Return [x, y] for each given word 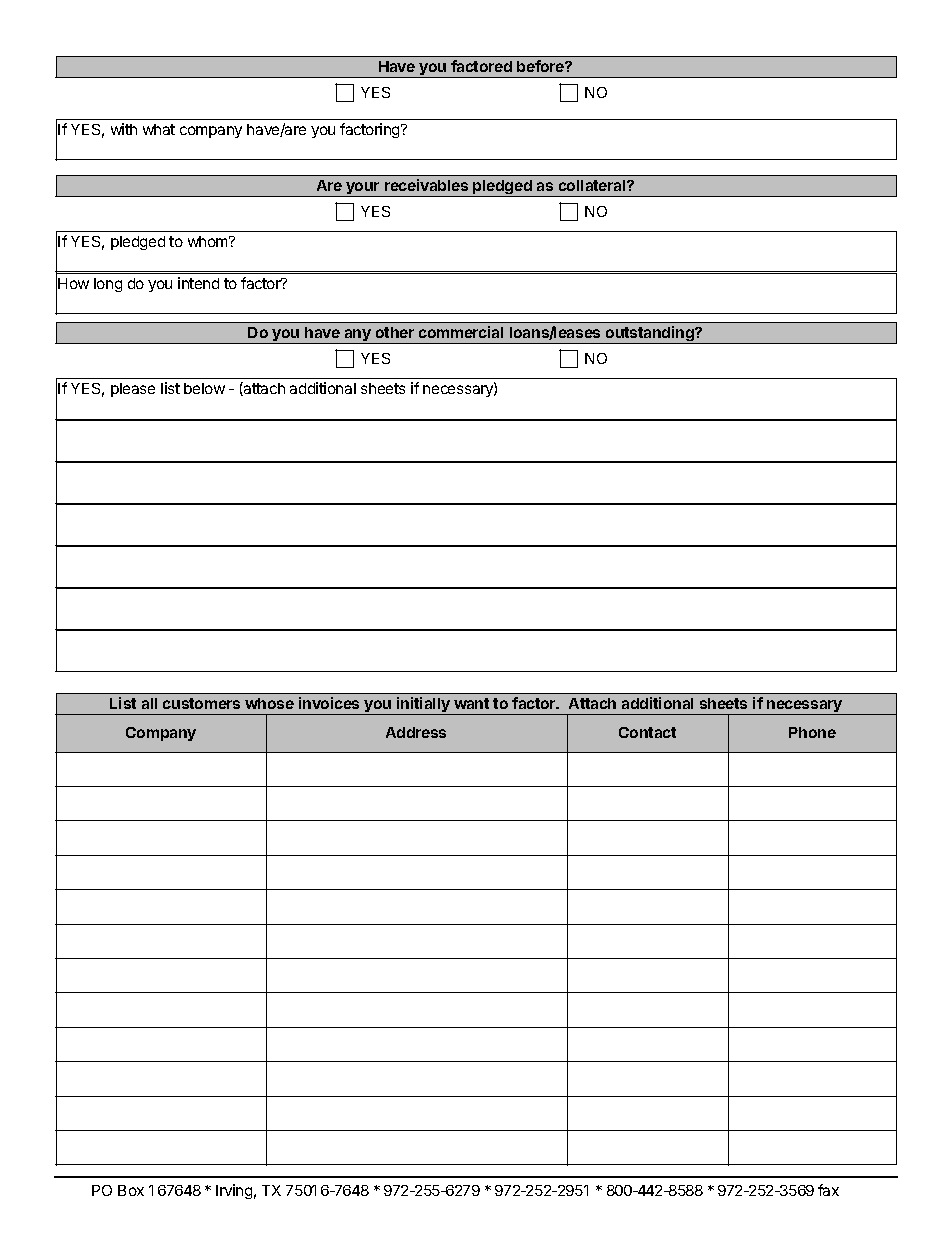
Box [131, 1190]
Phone [812, 732]
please [133, 390]
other [395, 332]
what [159, 129]
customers [201, 703]
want [471, 703]
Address [416, 732]
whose [269, 703]
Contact [647, 732]
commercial [461, 332]
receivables [426, 185]
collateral [593, 185]
